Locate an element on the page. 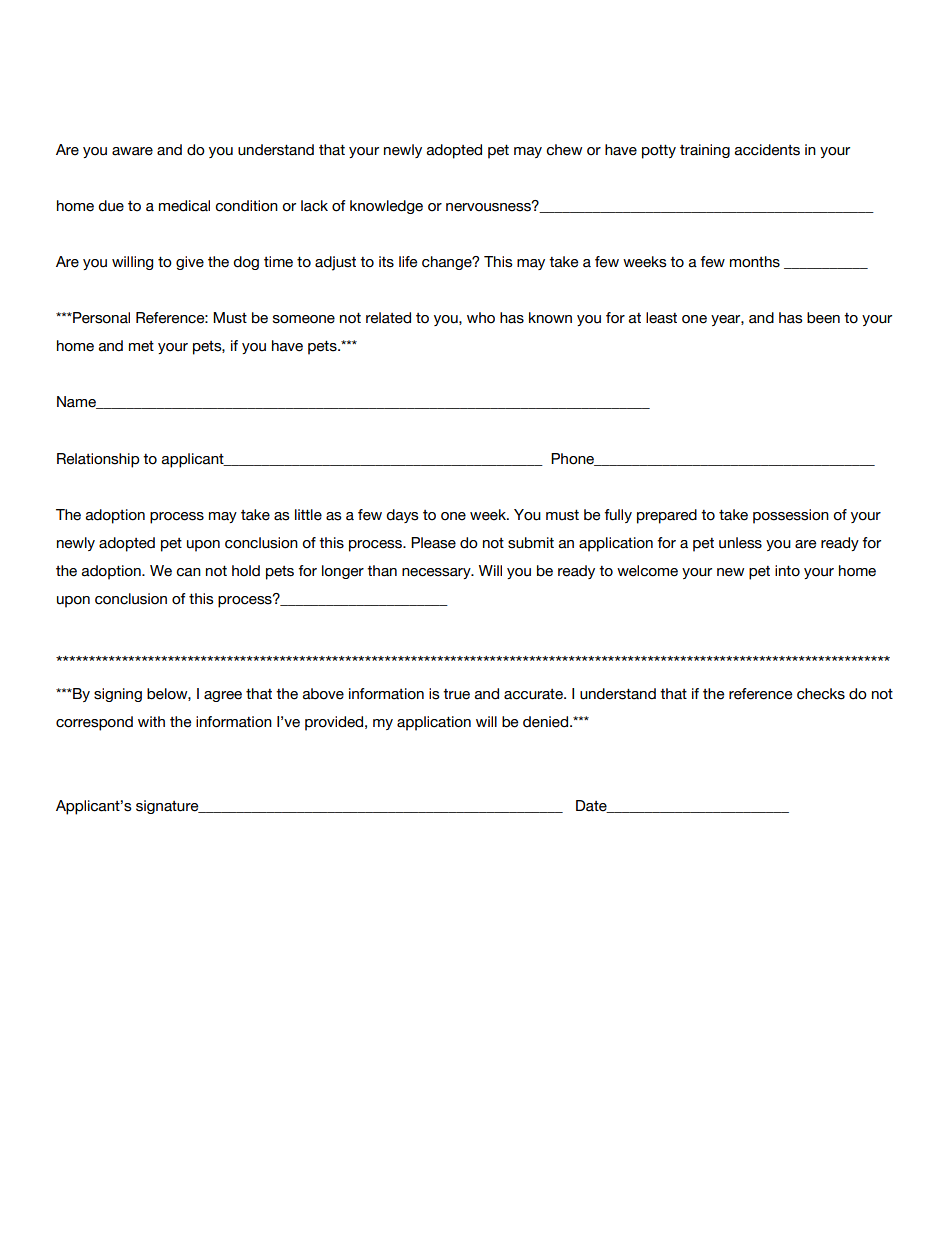 This document has width=952, height=1233. training is located at coordinates (705, 151).
